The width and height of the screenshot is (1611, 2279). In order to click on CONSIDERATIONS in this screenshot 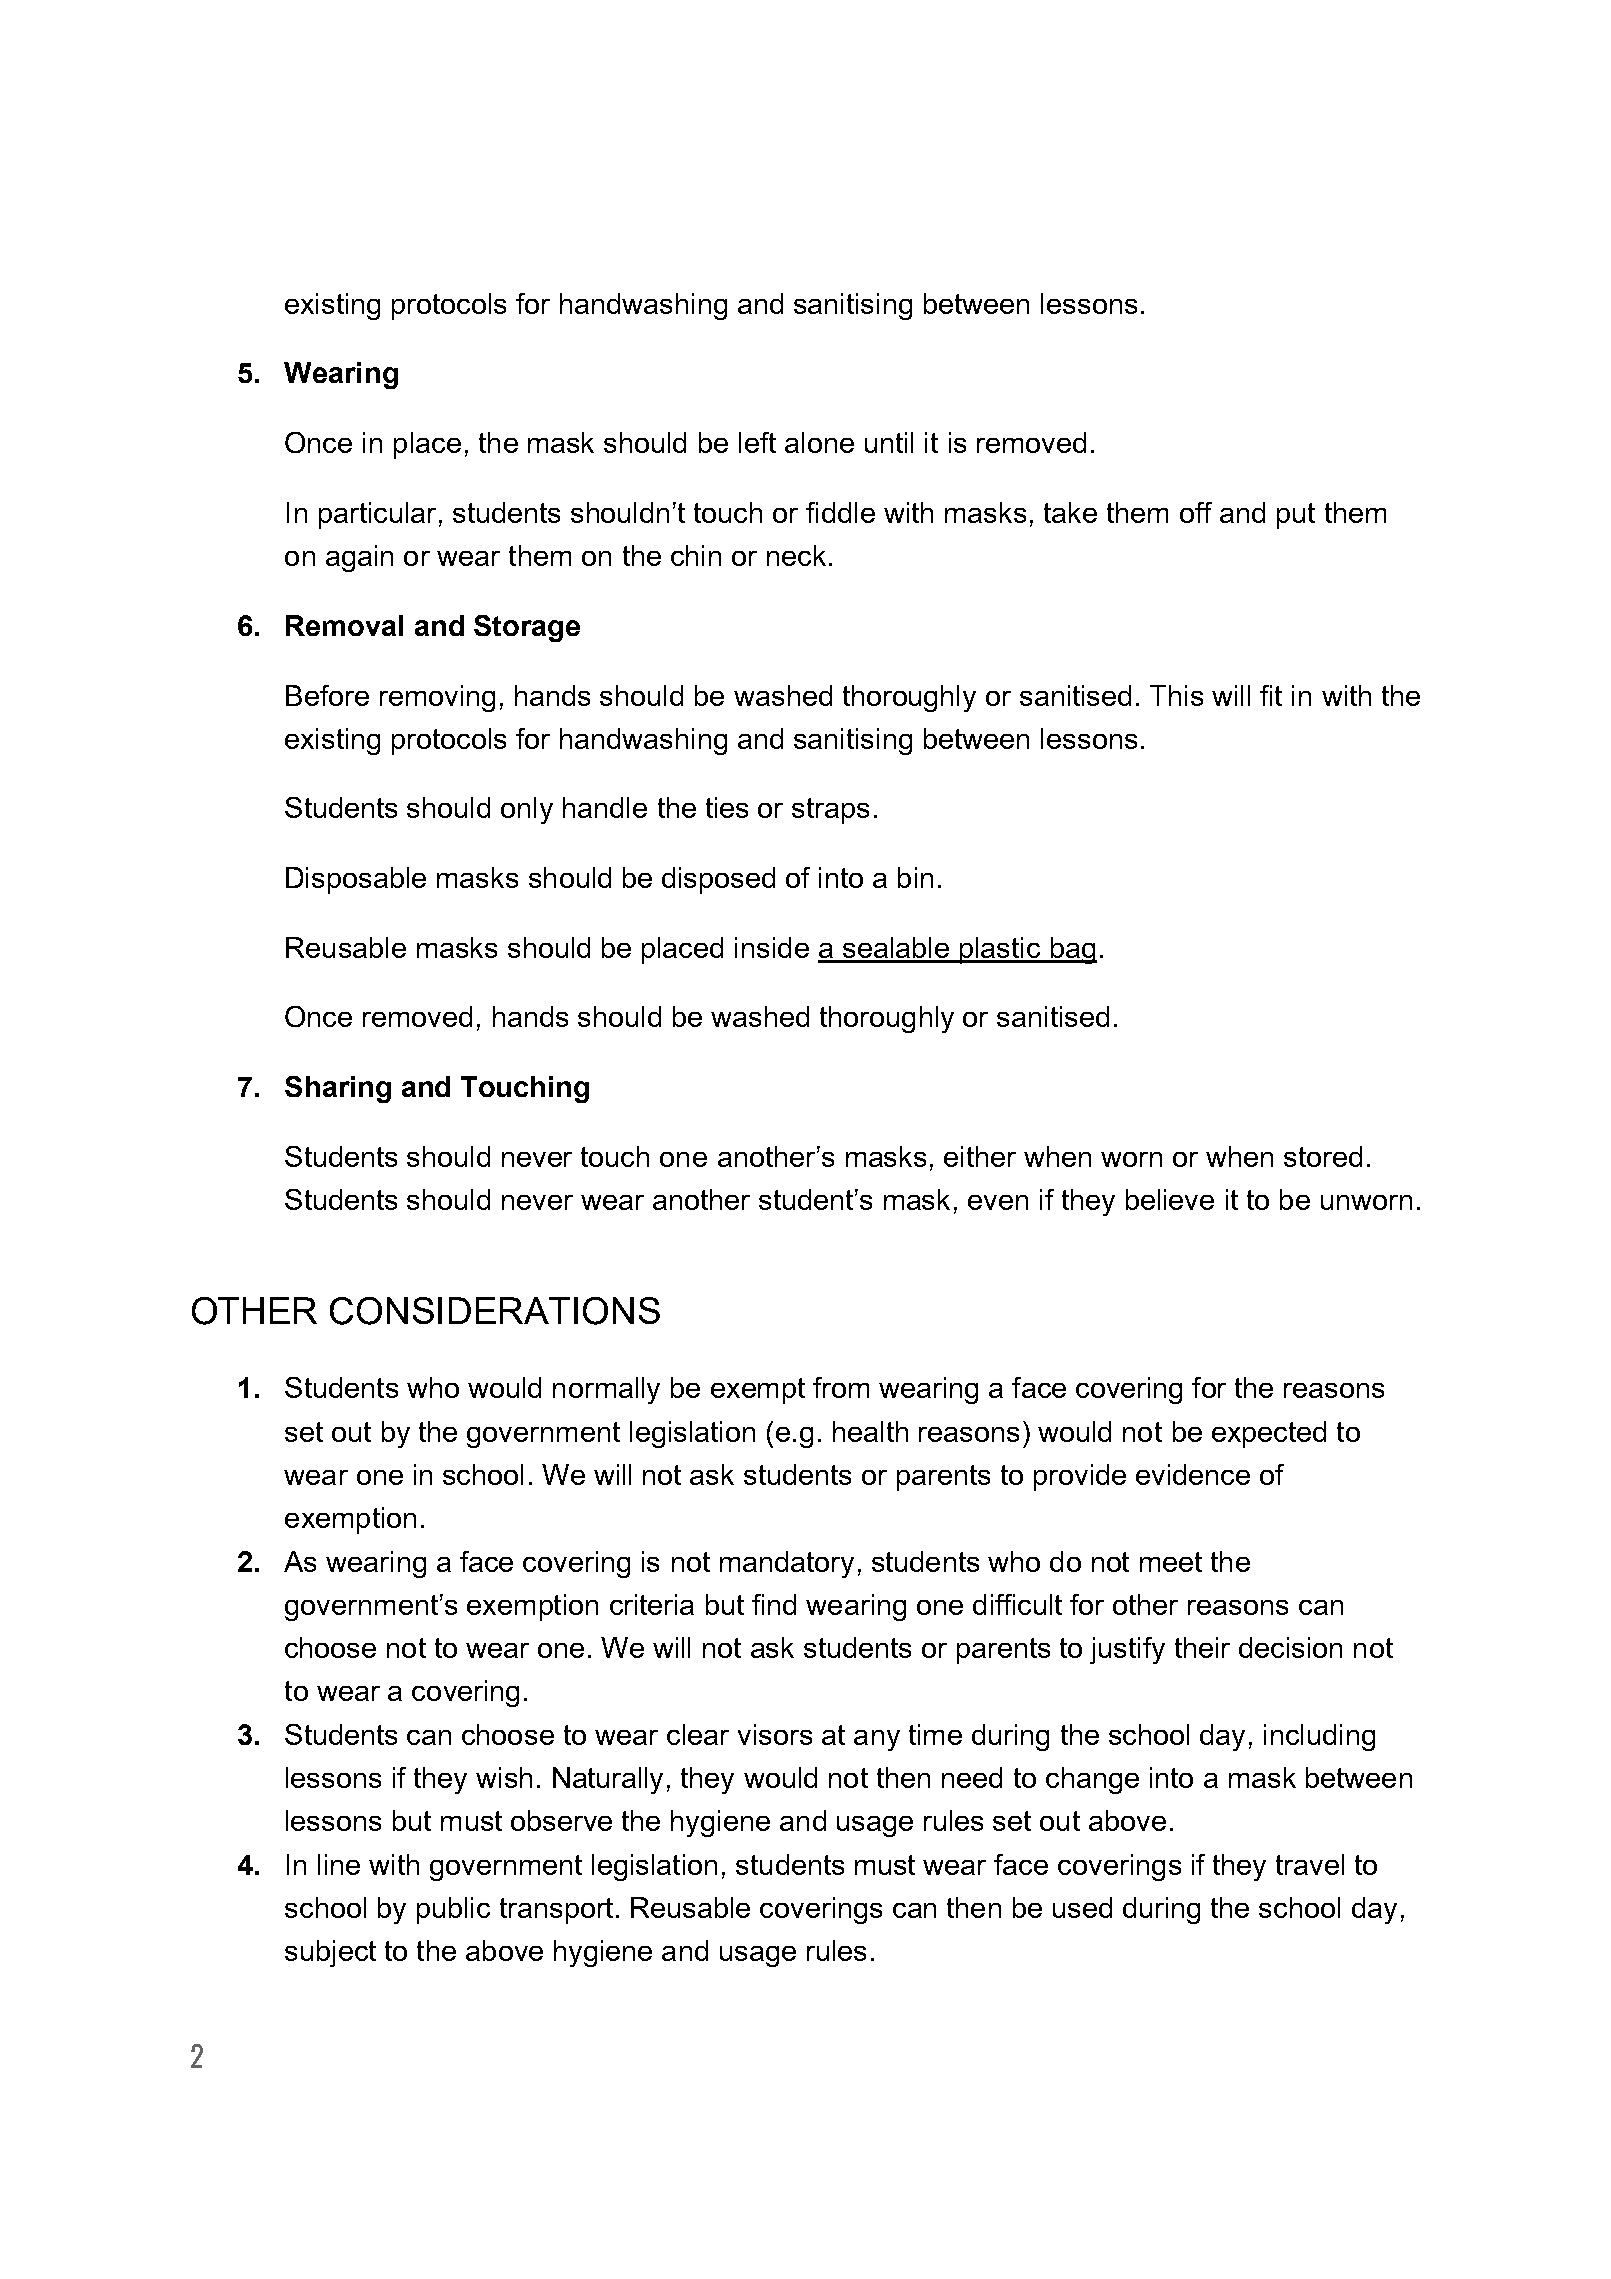, I will do `click(495, 1311)`.
